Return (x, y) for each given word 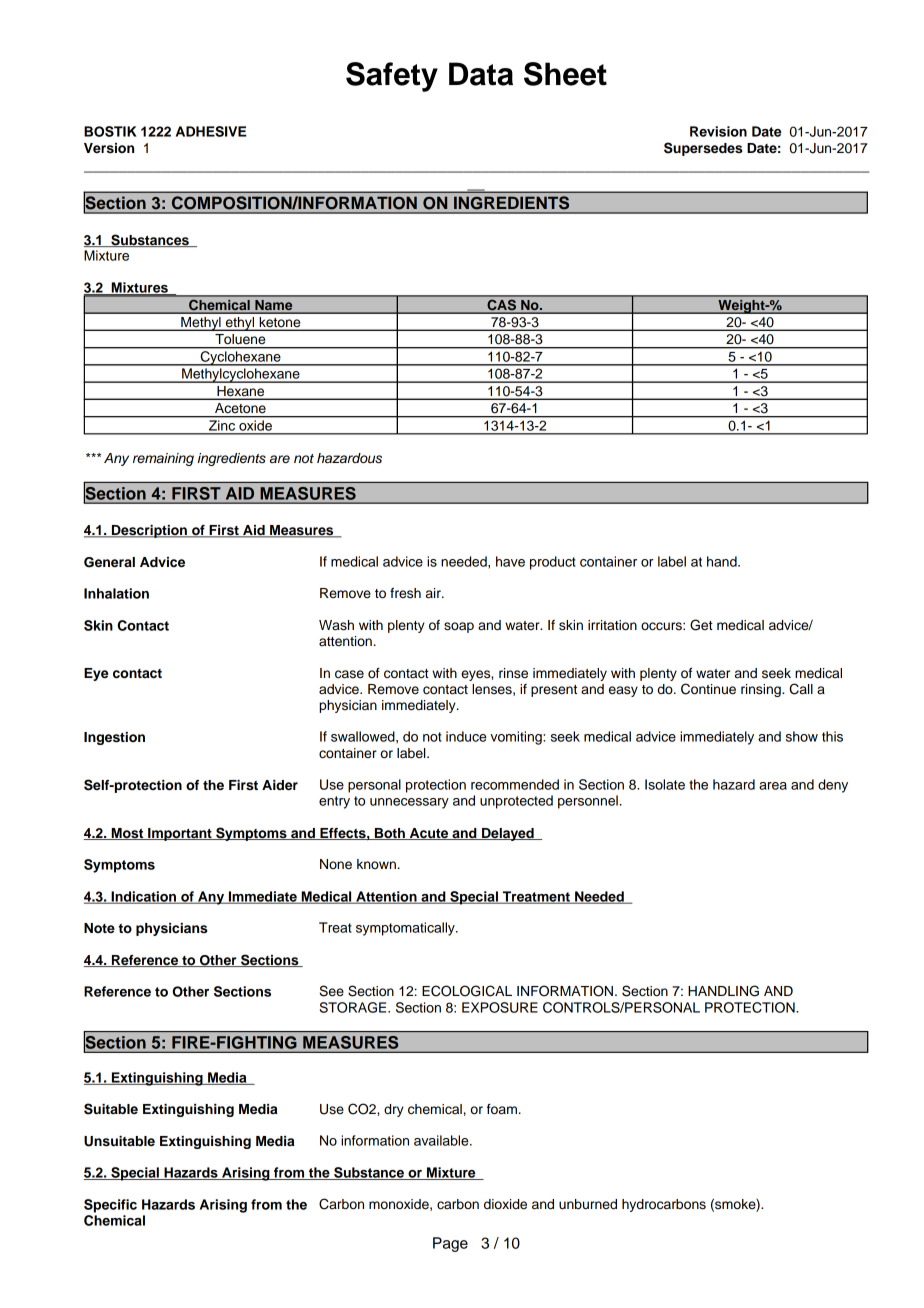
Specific (110, 1206)
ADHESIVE (211, 131)
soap (459, 627)
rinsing (762, 690)
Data (481, 74)
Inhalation (116, 593)
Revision (718, 131)
